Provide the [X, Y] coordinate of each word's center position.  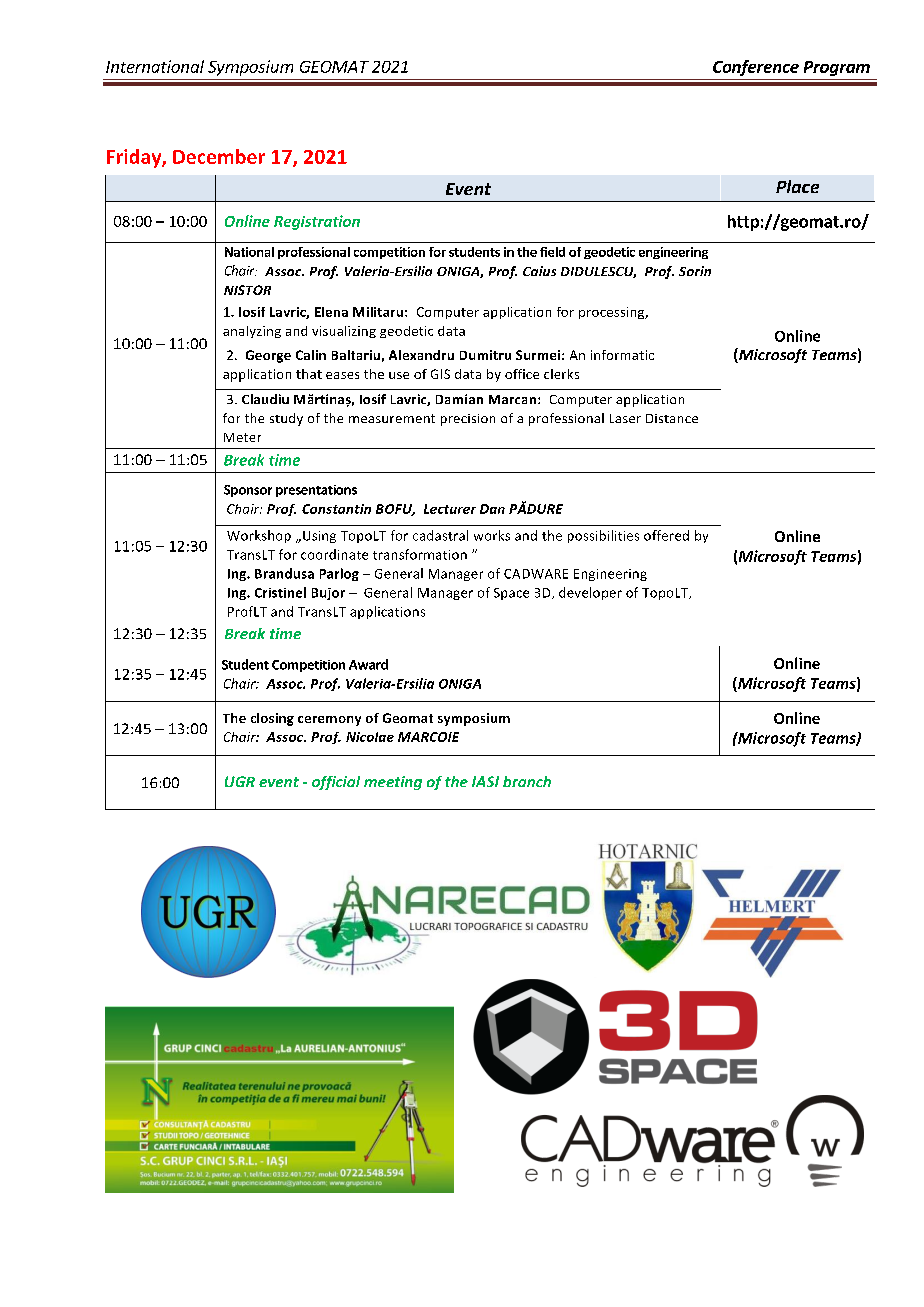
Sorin [695, 271]
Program [837, 68]
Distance [672, 418]
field [552, 252]
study [286, 419]
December [219, 156]
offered [666, 535]
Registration [317, 222]
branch [527, 781]
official [336, 783]
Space [511, 594]
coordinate [334, 554]
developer [590, 593]
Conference [756, 68]
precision [468, 420]
